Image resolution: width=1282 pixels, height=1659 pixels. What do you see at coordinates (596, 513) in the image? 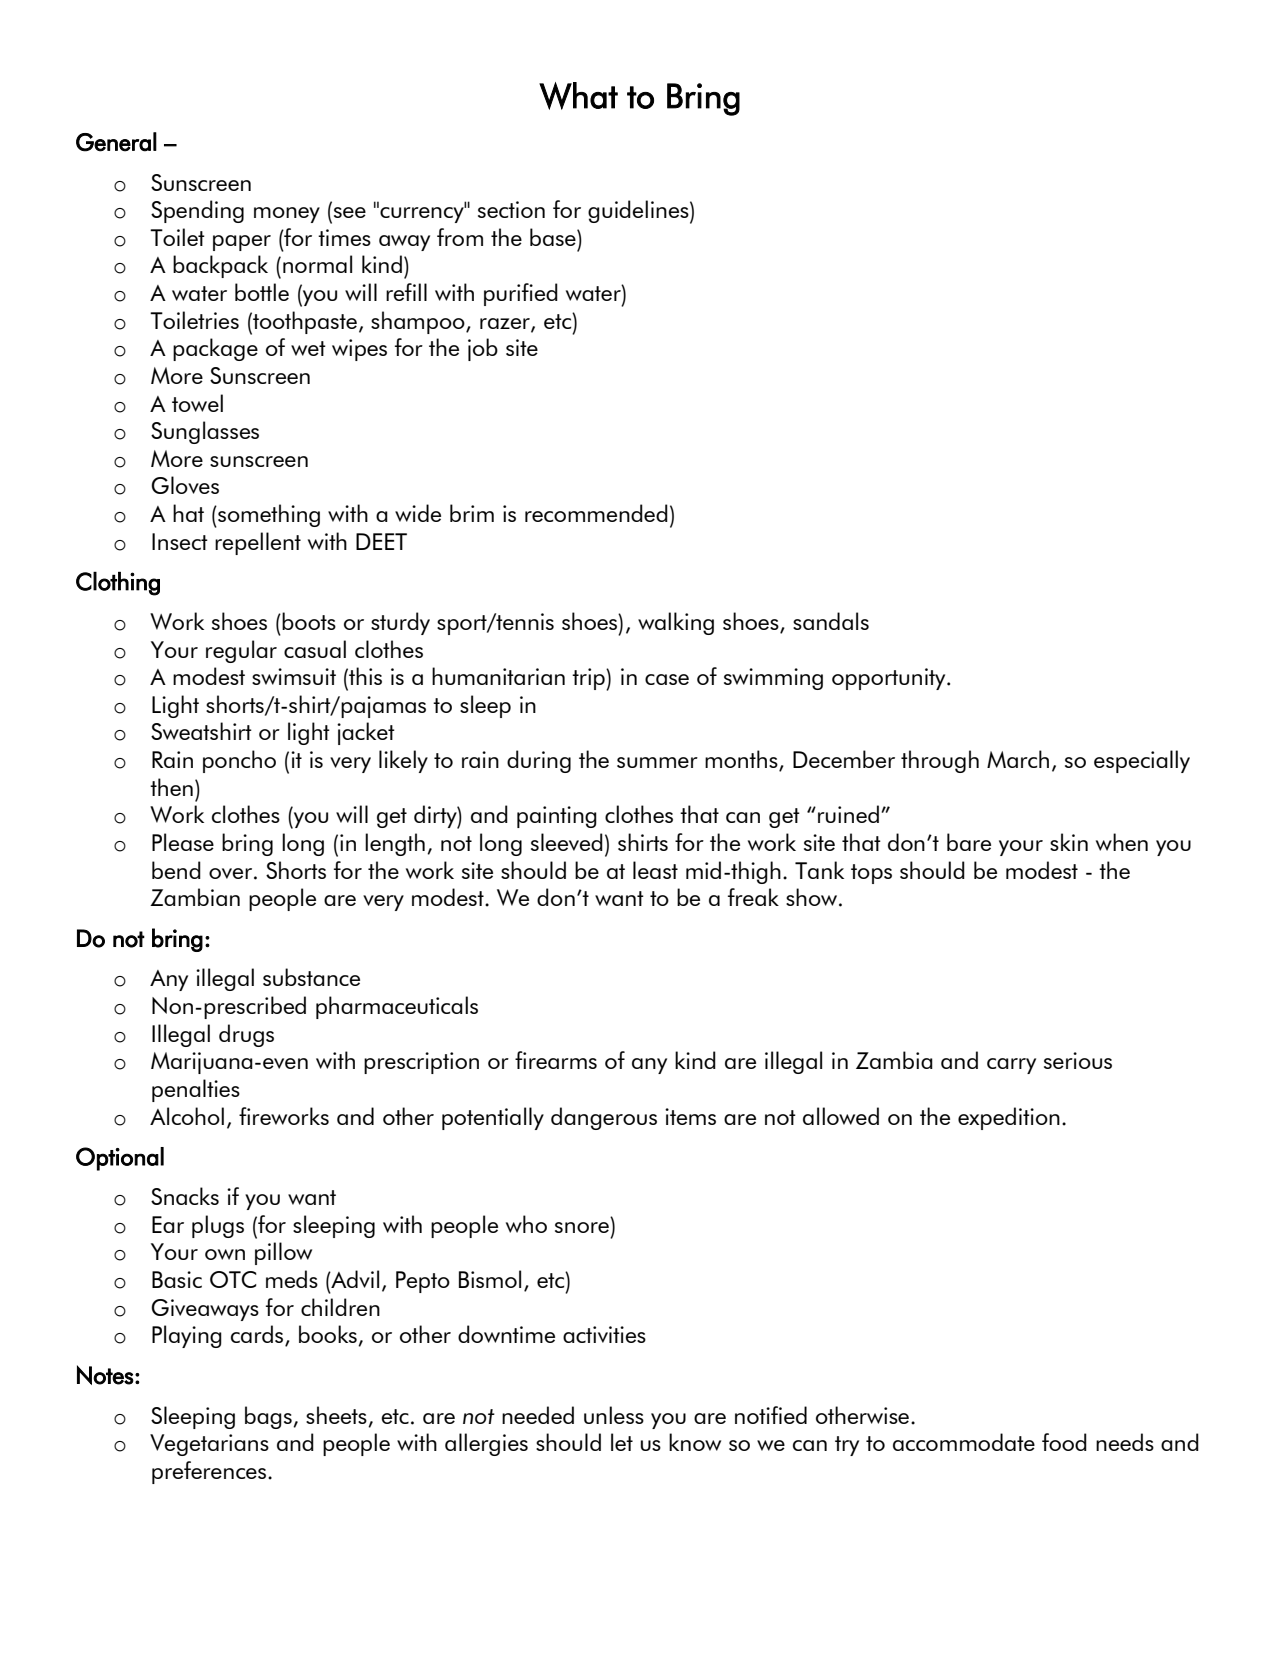
I see `recommended` at bounding box center [596, 513].
